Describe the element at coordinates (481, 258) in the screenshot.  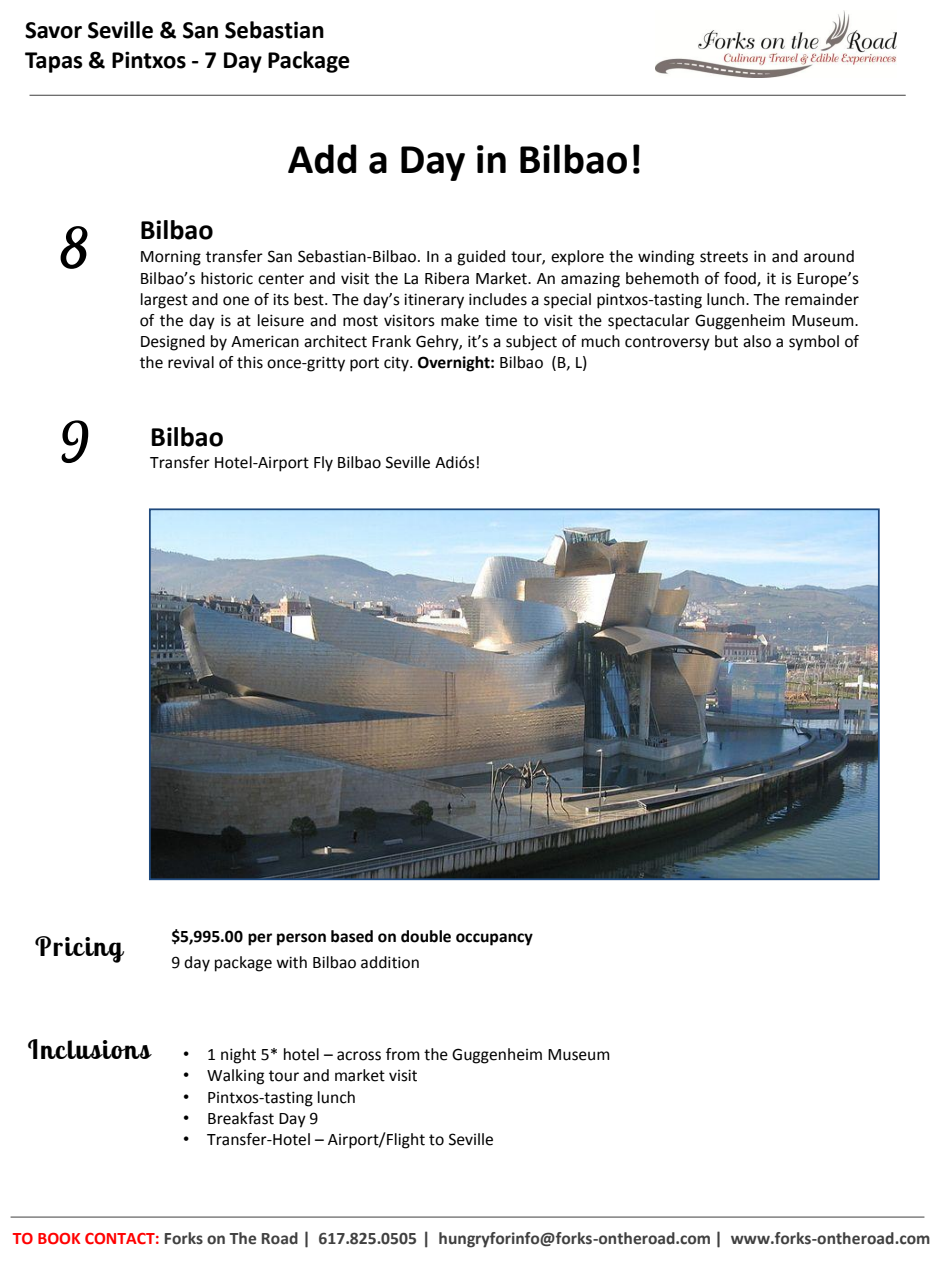
I see `guided` at that location.
